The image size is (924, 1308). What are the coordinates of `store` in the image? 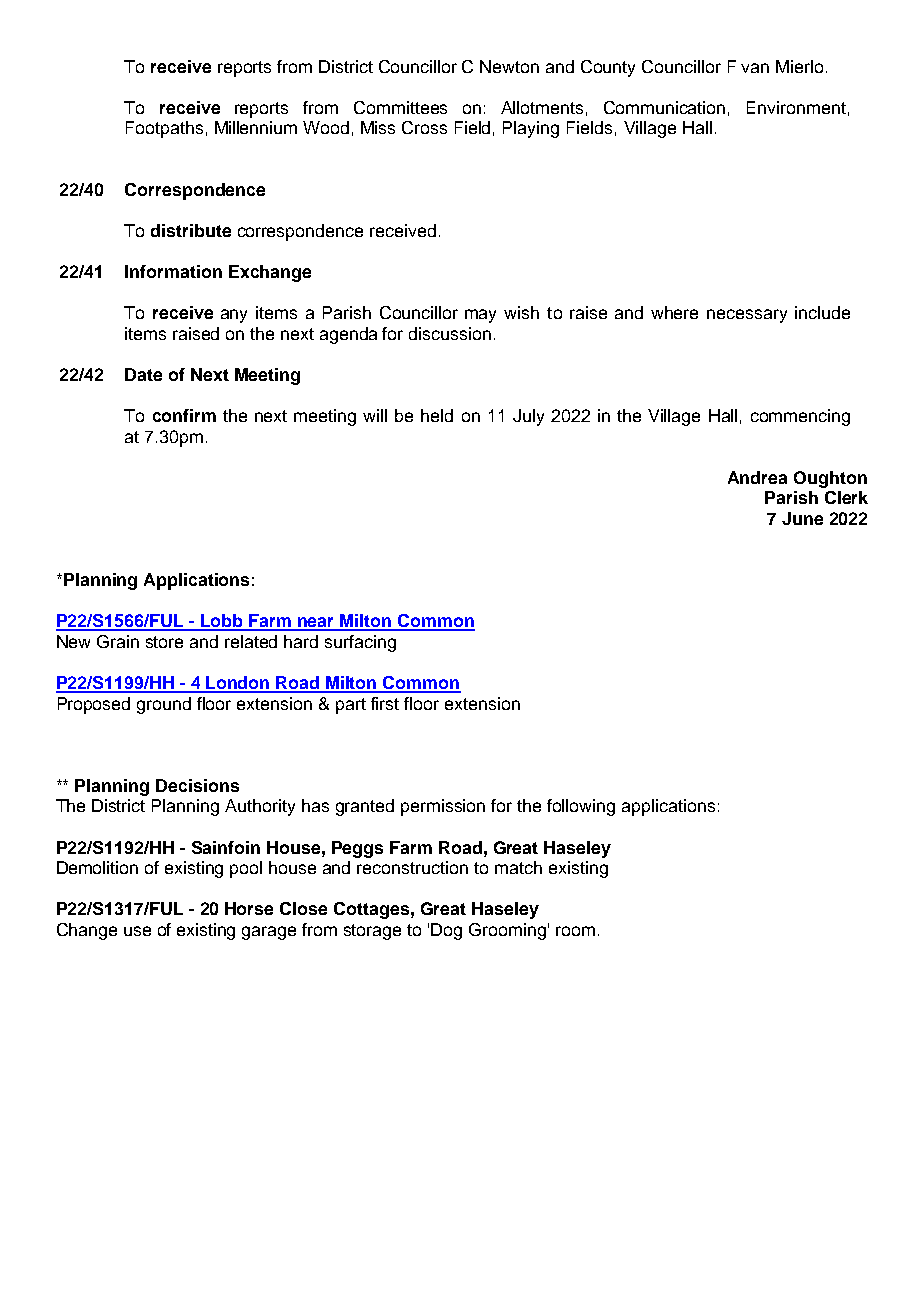 It's located at (164, 642).
